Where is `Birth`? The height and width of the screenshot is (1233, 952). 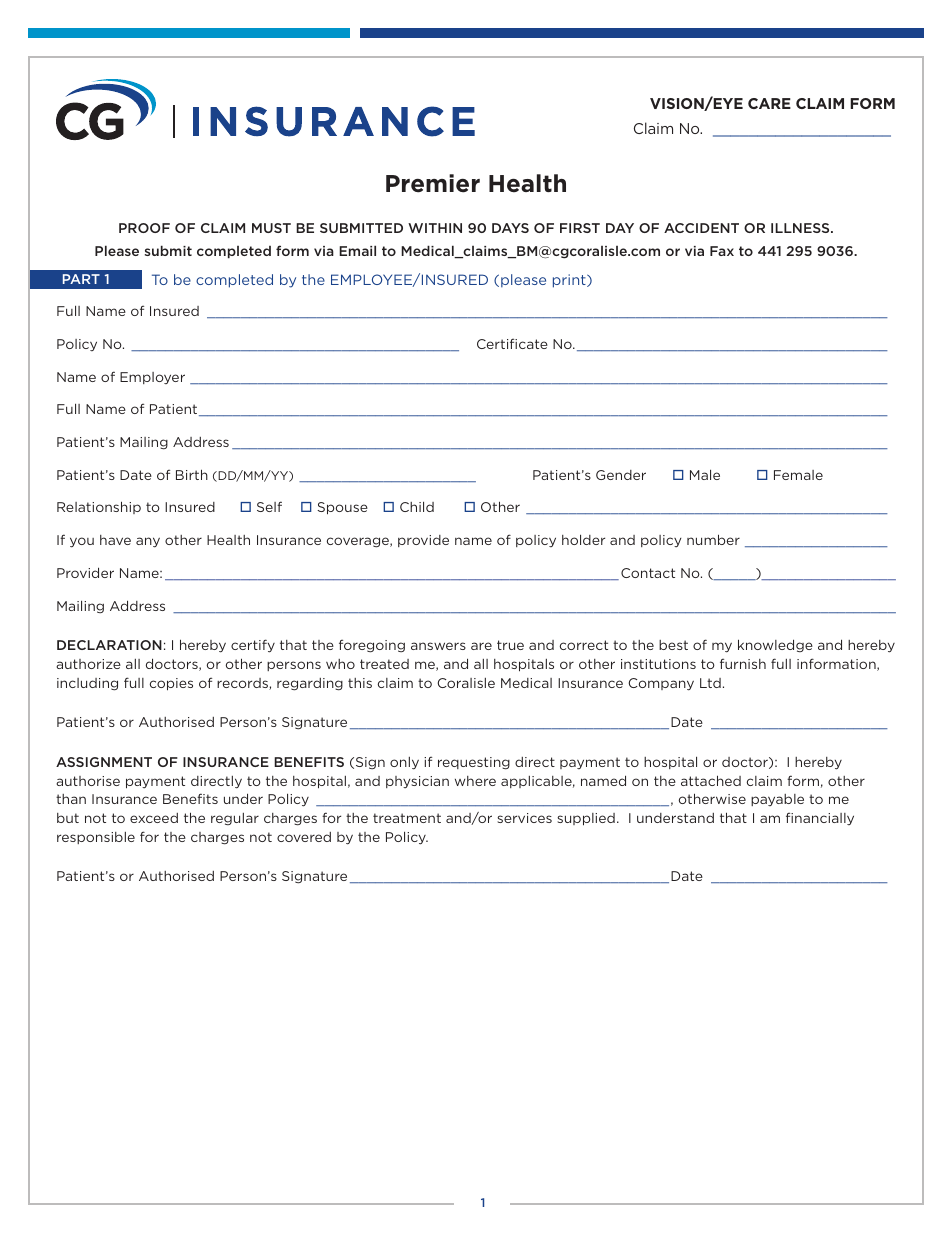 Birth is located at coordinates (192, 474).
